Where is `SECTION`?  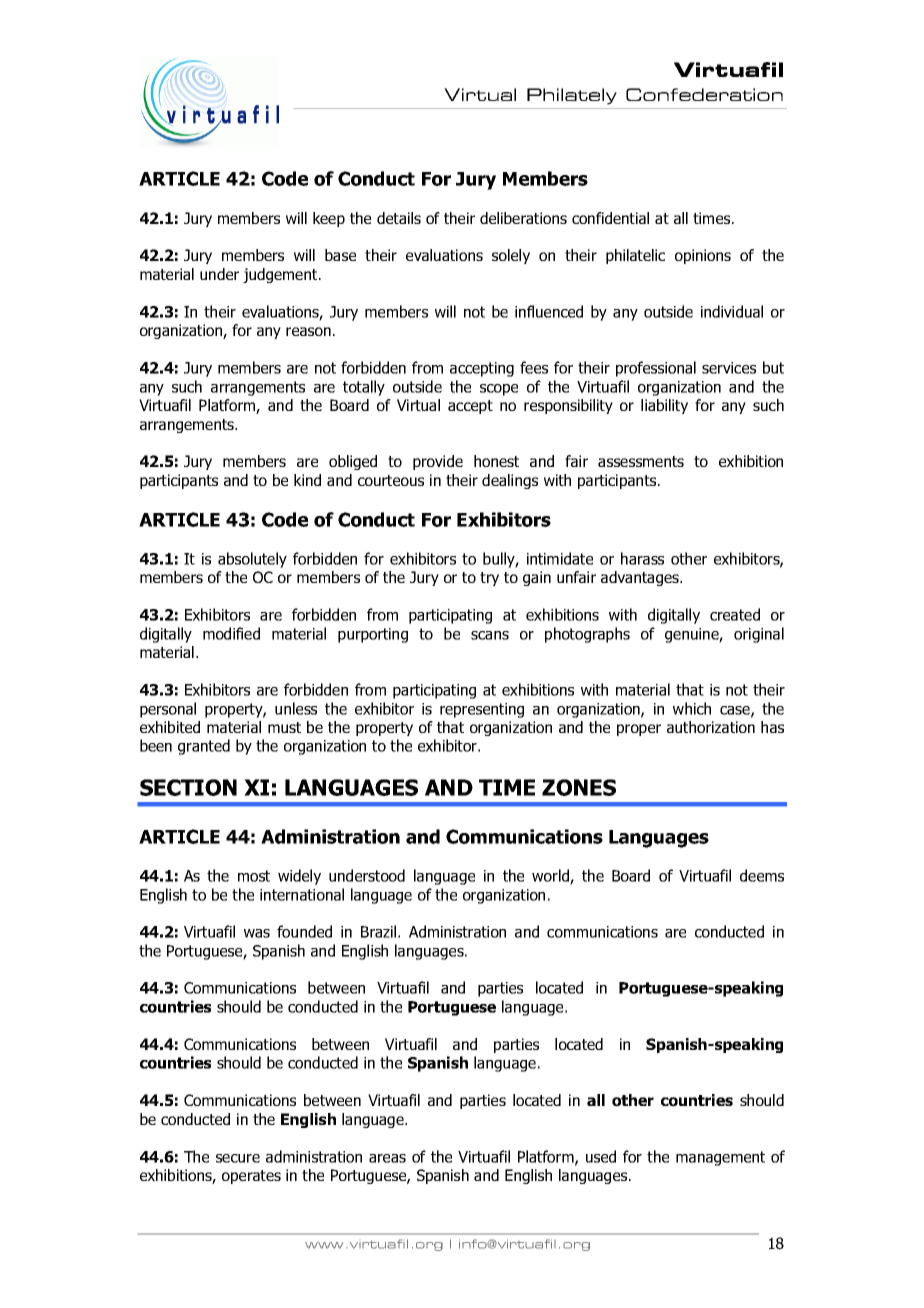
SECTION is located at coordinates (188, 787).
